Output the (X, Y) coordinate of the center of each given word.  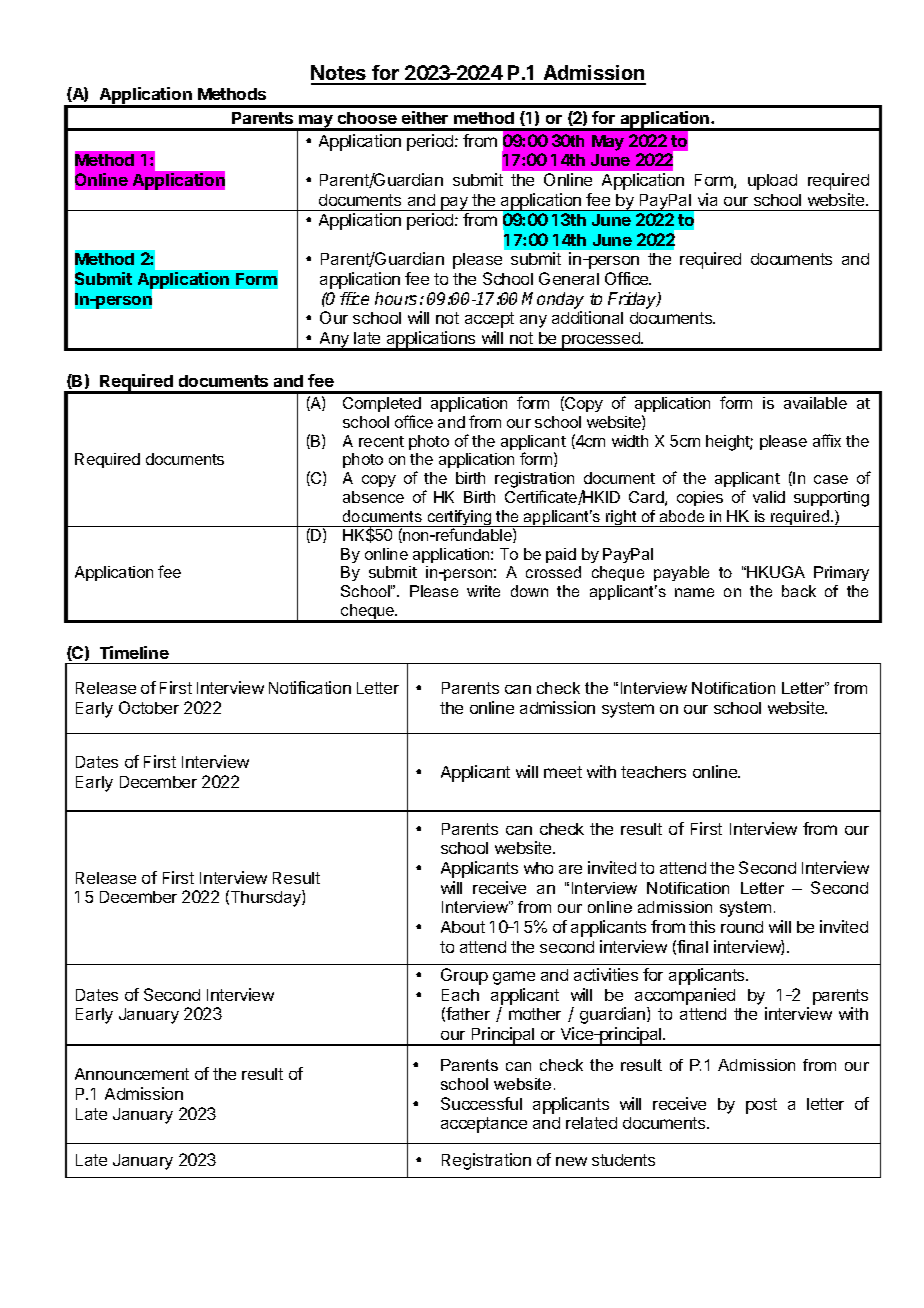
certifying (459, 518)
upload (772, 182)
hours (396, 298)
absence (373, 497)
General (569, 278)
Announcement (132, 1074)
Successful (481, 1103)
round (742, 927)
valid (769, 497)
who (538, 868)
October (149, 707)
